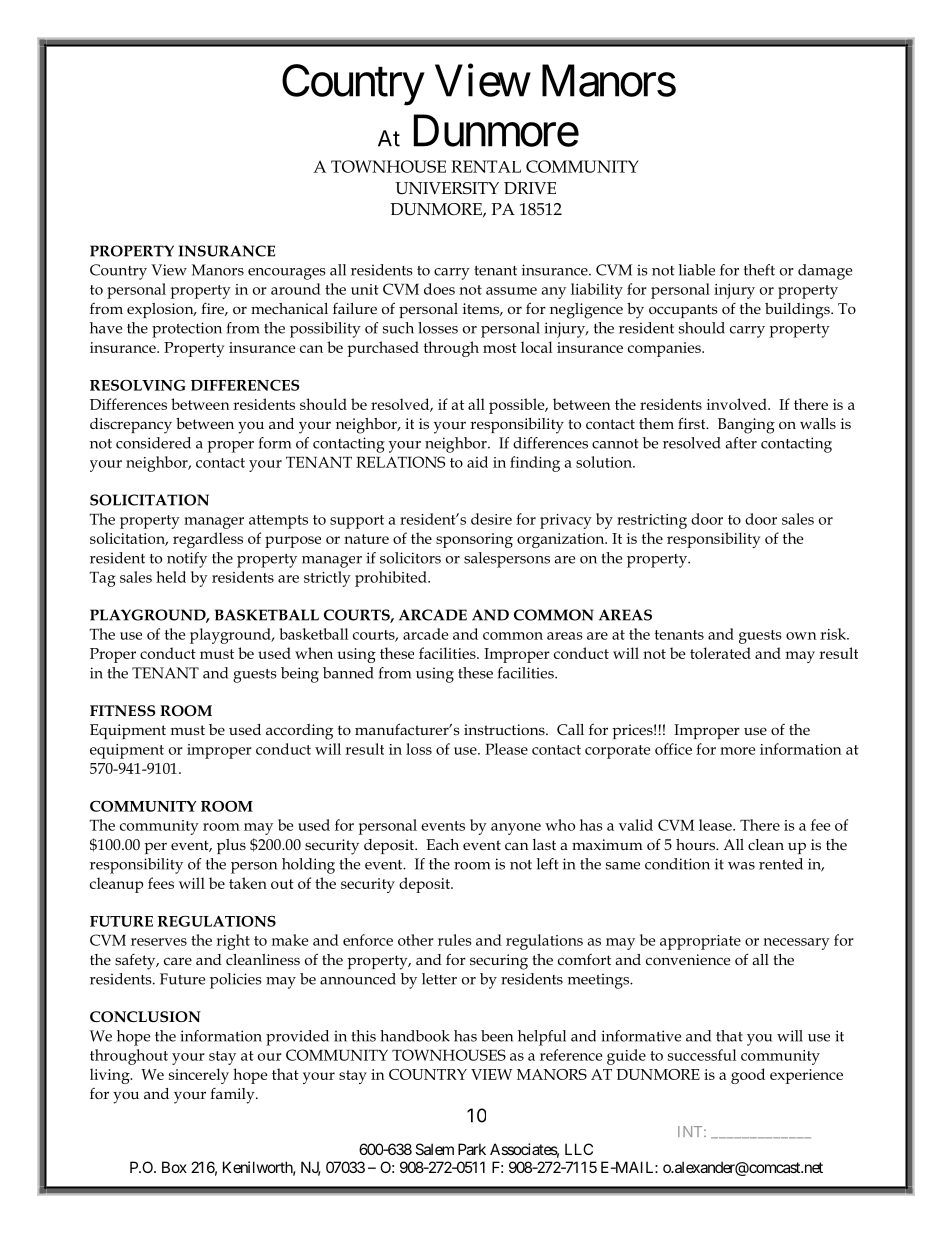 This screenshot has height=1233, width=952. What do you see at coordinates (505, 729) in the screenshot?
I see `instructions` at bounding box center [505, 729].
